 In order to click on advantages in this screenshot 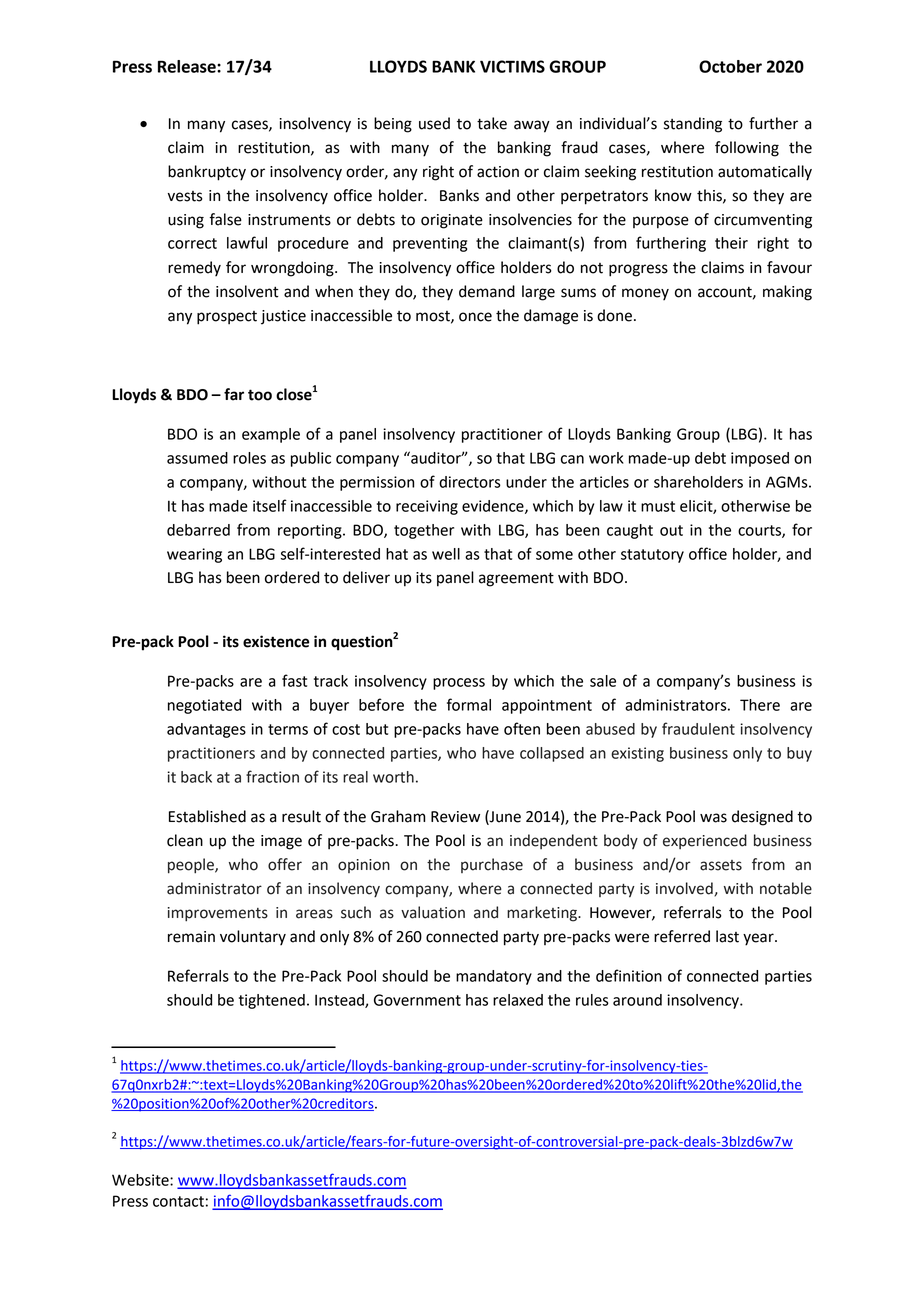, I will do `click(206, 730)`.
